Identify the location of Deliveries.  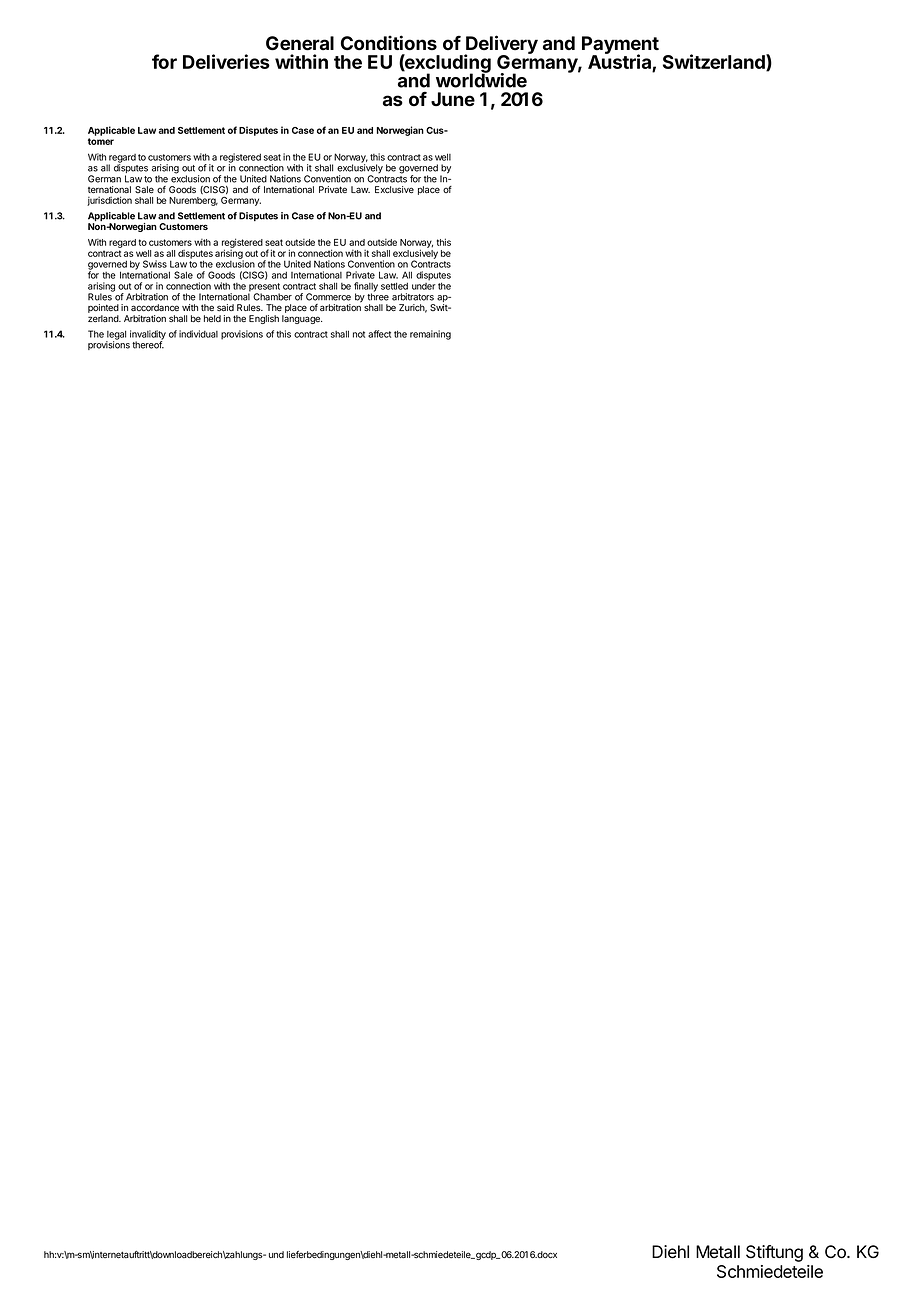
(226, 61).
